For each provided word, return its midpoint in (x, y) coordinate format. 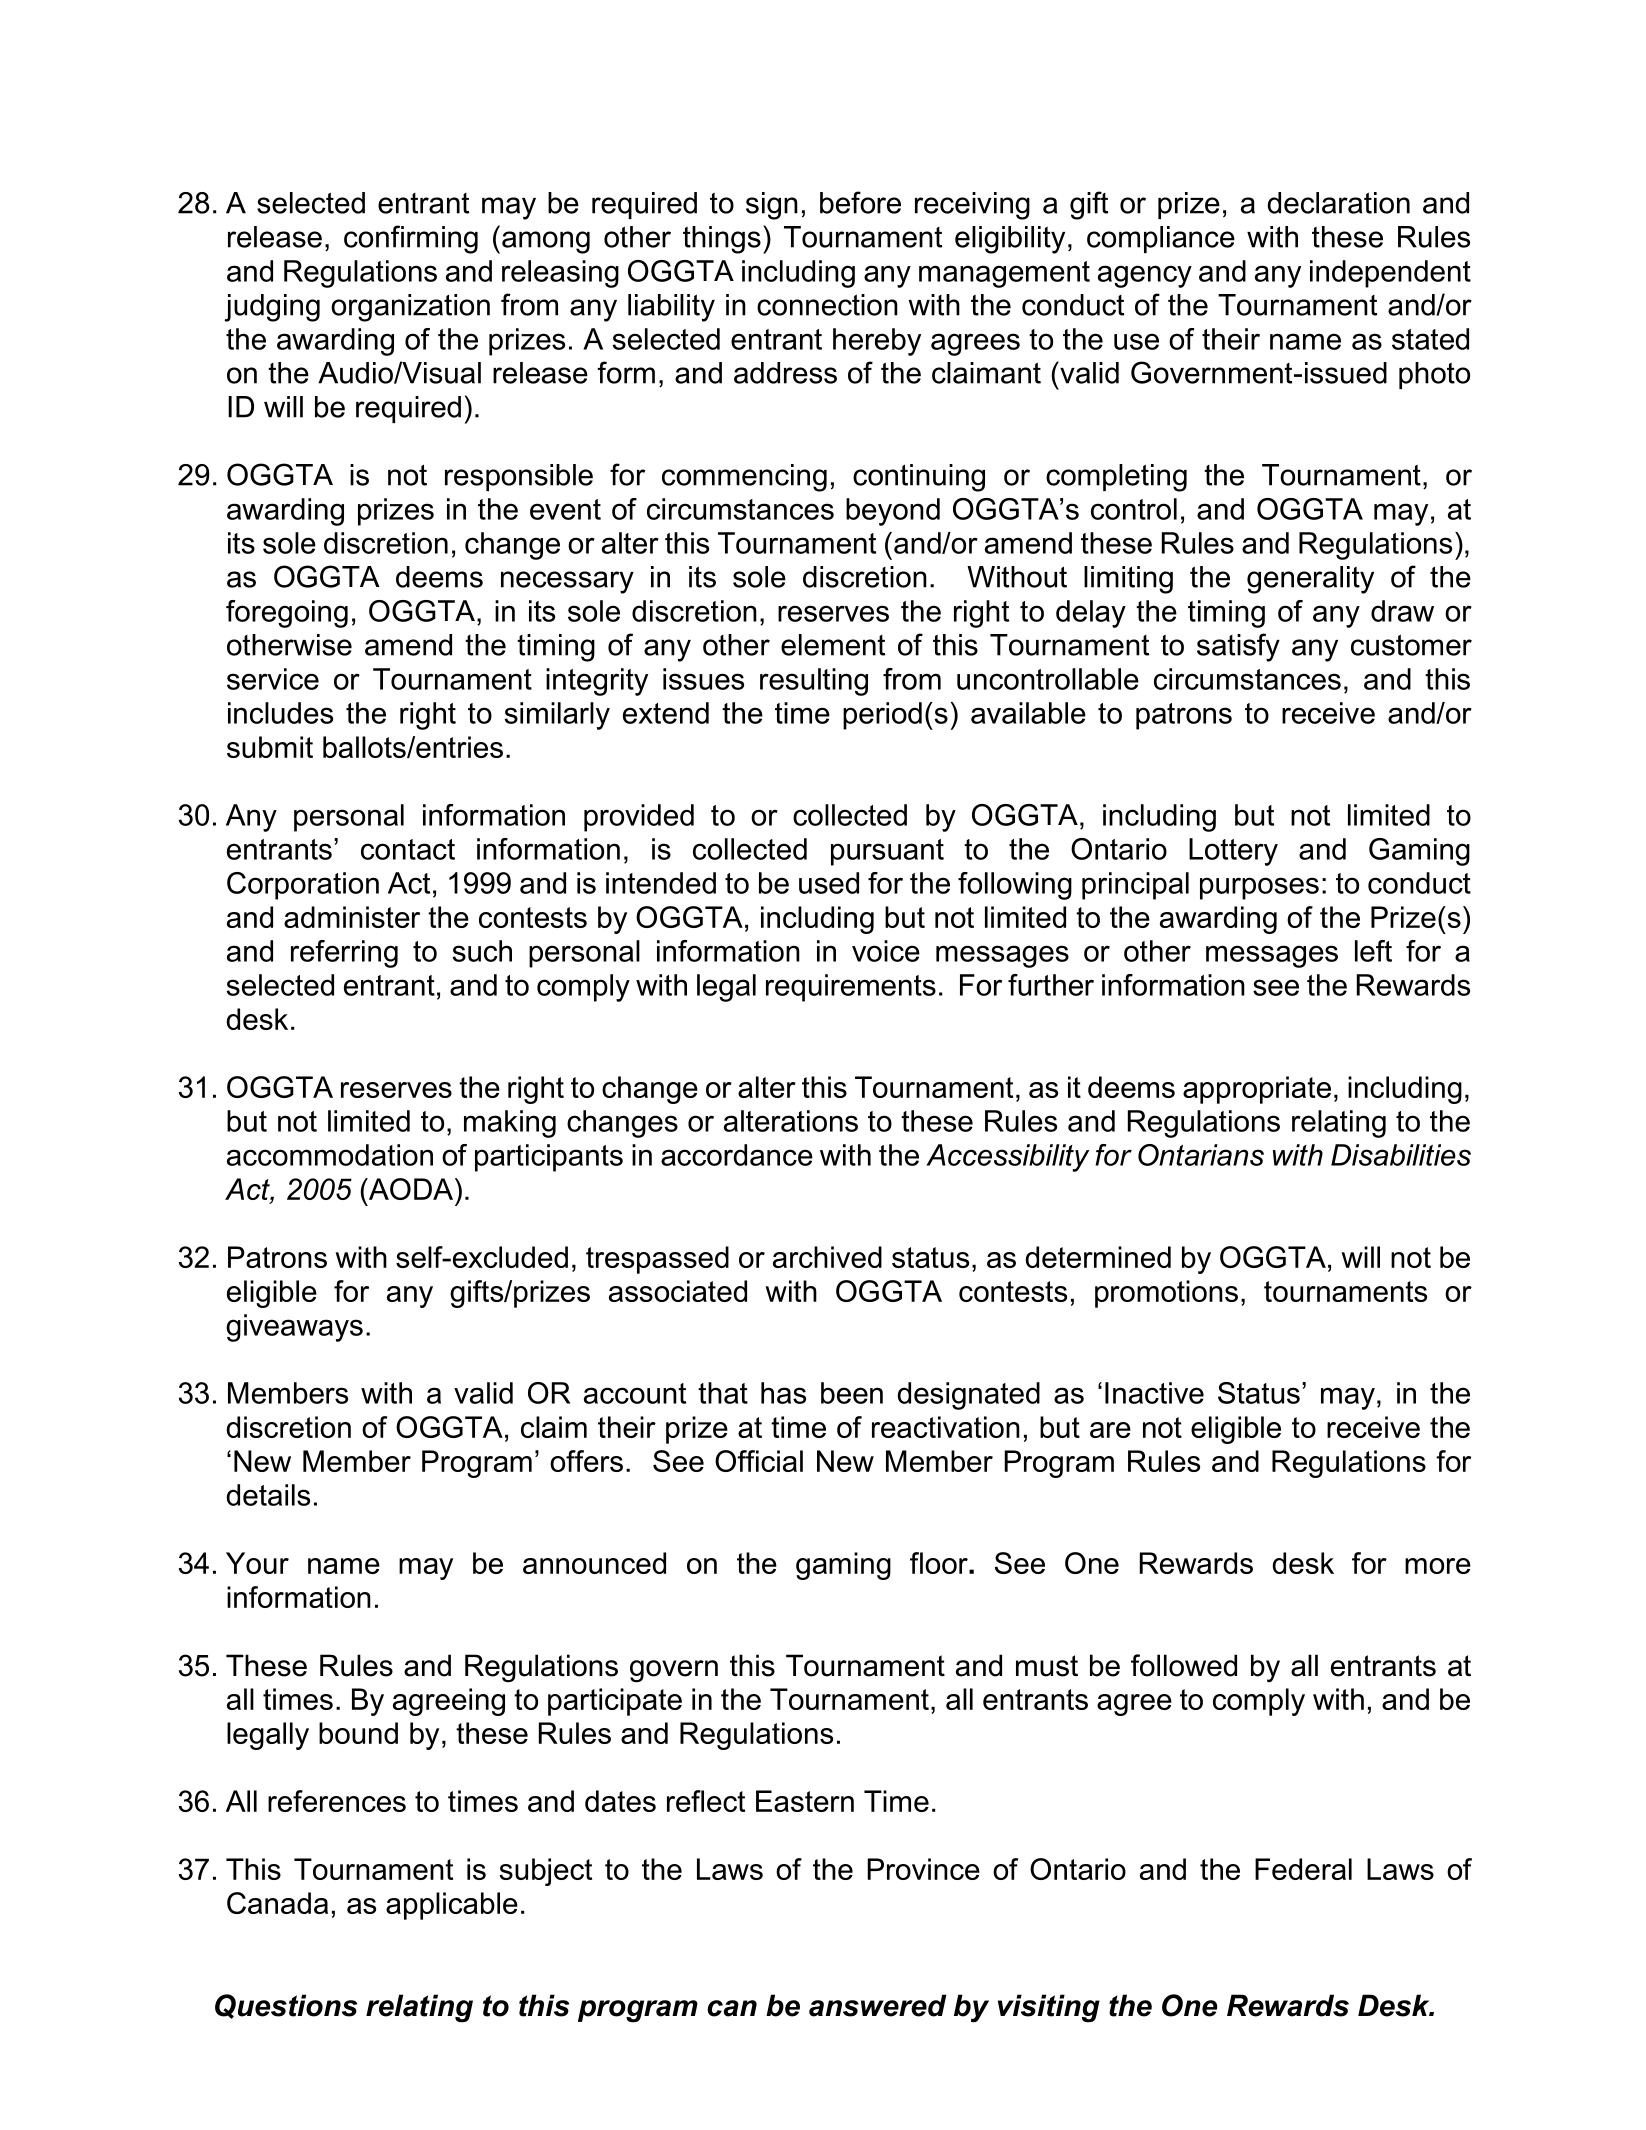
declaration (1338, 203)
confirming (411, 239)
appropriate (1257, 1090)
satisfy (1238, 647)
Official (759, 1461)
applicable (452, 1906)
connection (827, 305)
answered (877, 2005)
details (268, 1495)
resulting (814, 682)
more (1438, 1566)
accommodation (330, 1155)
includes (280, 713)
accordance (737, 1155)
